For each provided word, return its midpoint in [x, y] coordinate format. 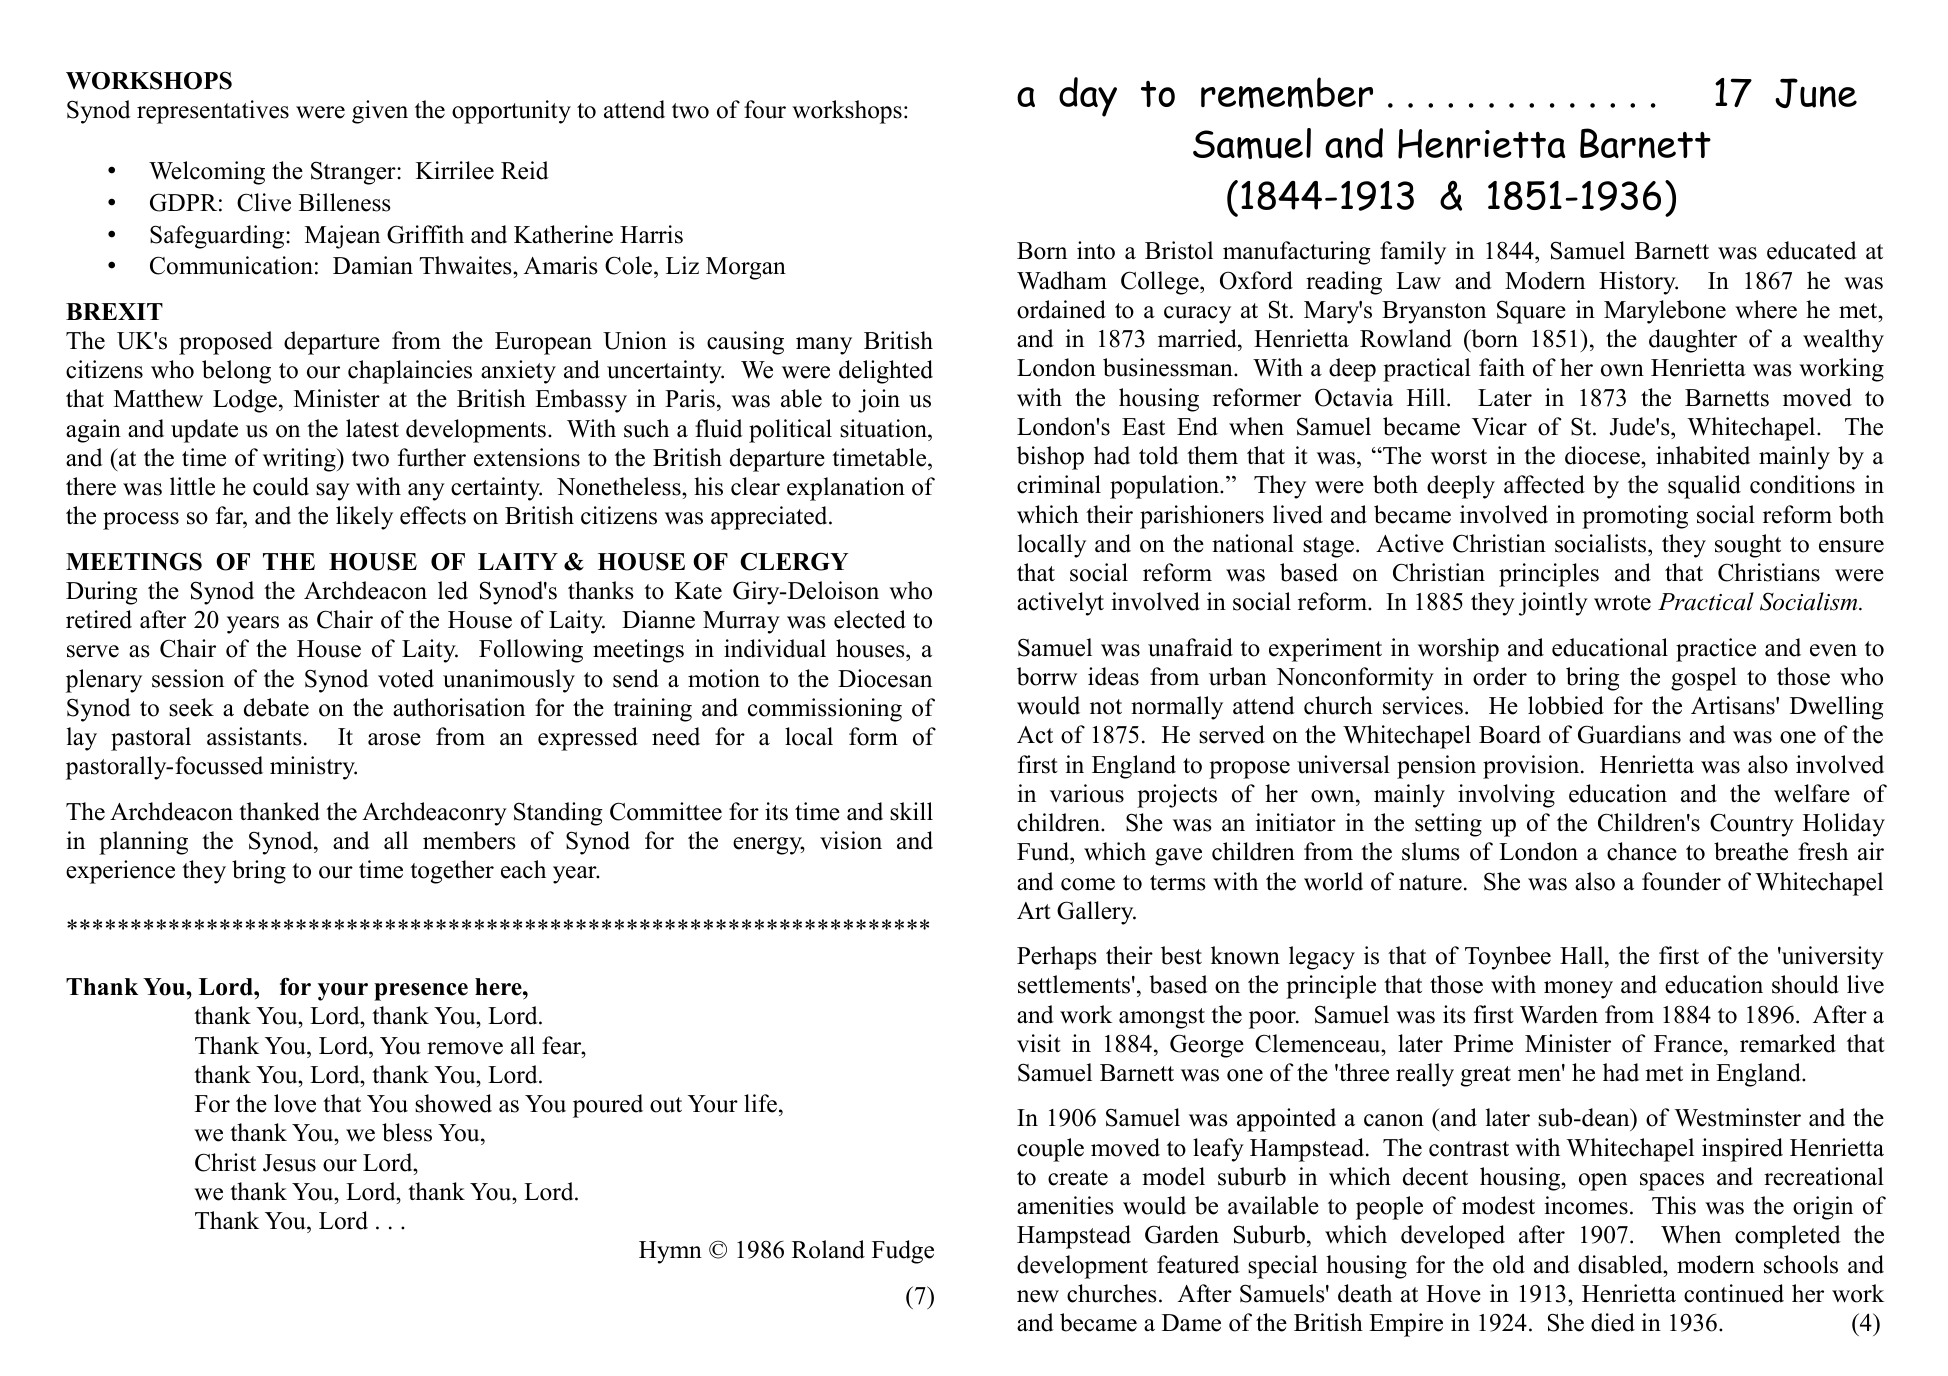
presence [421, 992]
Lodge [246, 401]
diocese [1603, 455]
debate [276, 707]
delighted [886, 372]
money [1578, 990]
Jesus [289, 1163]
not [1106, 707]
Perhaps [1056, 958]
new [1038, 1296]
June [1816, 93]
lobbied [1566, 705]
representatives [213, 112]
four [765, 109]
